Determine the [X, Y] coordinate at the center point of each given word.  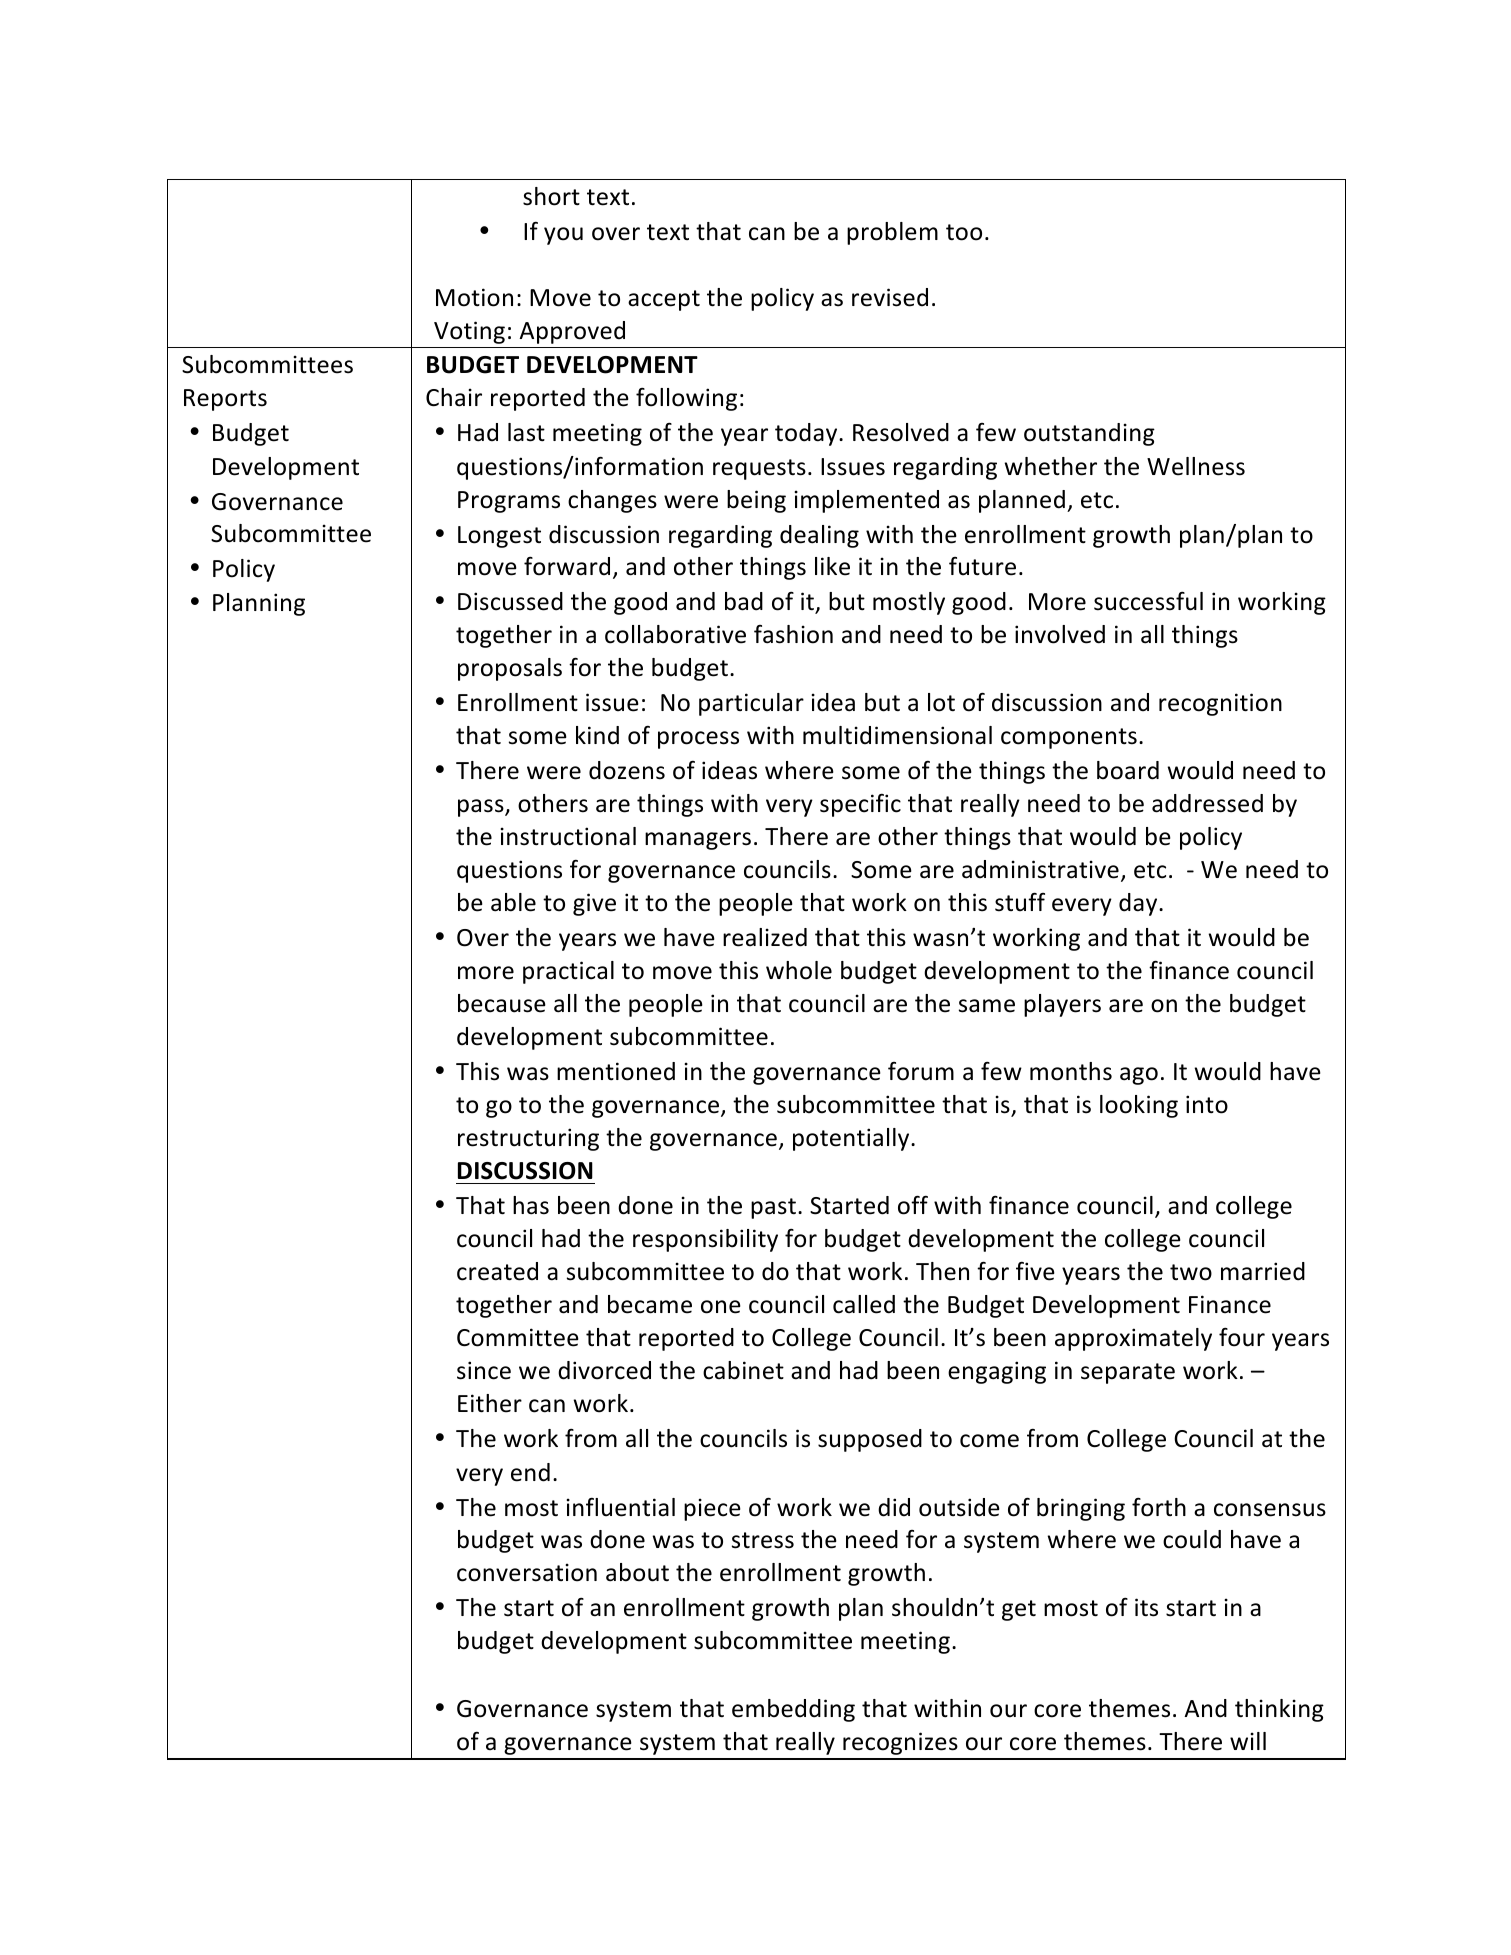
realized [765, 937]
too [964, 232]
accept [664, 300]
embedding [793, 1710]
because [502, 1003]
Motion [474, 297]
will [1248, 1741]
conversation [527, 1572]
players [1062, 1005]
